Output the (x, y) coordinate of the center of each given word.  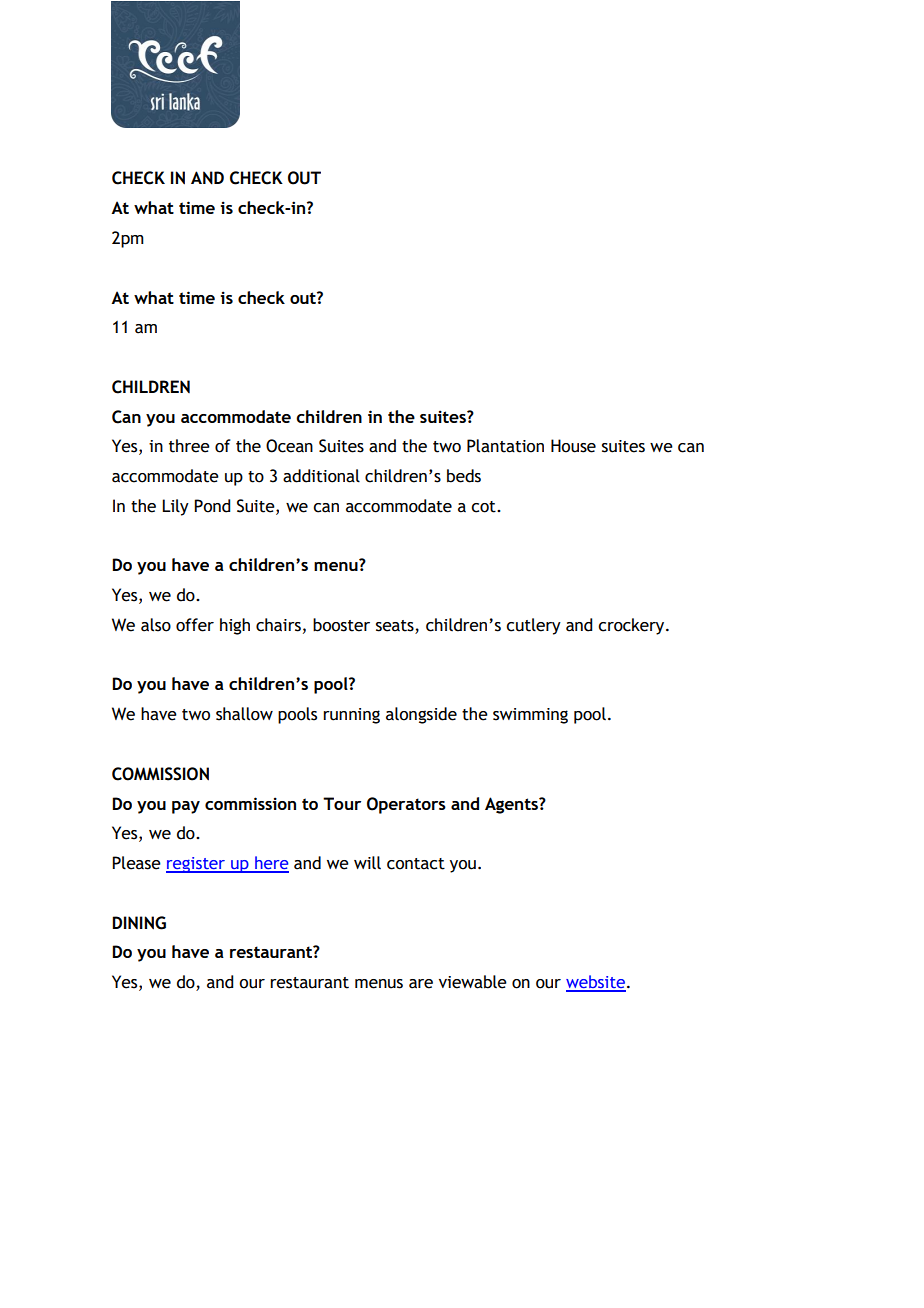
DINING (139, 923)
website (596, 983)
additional (321, 476)
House (573, 446)
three (189, 446)
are (421, 984)
